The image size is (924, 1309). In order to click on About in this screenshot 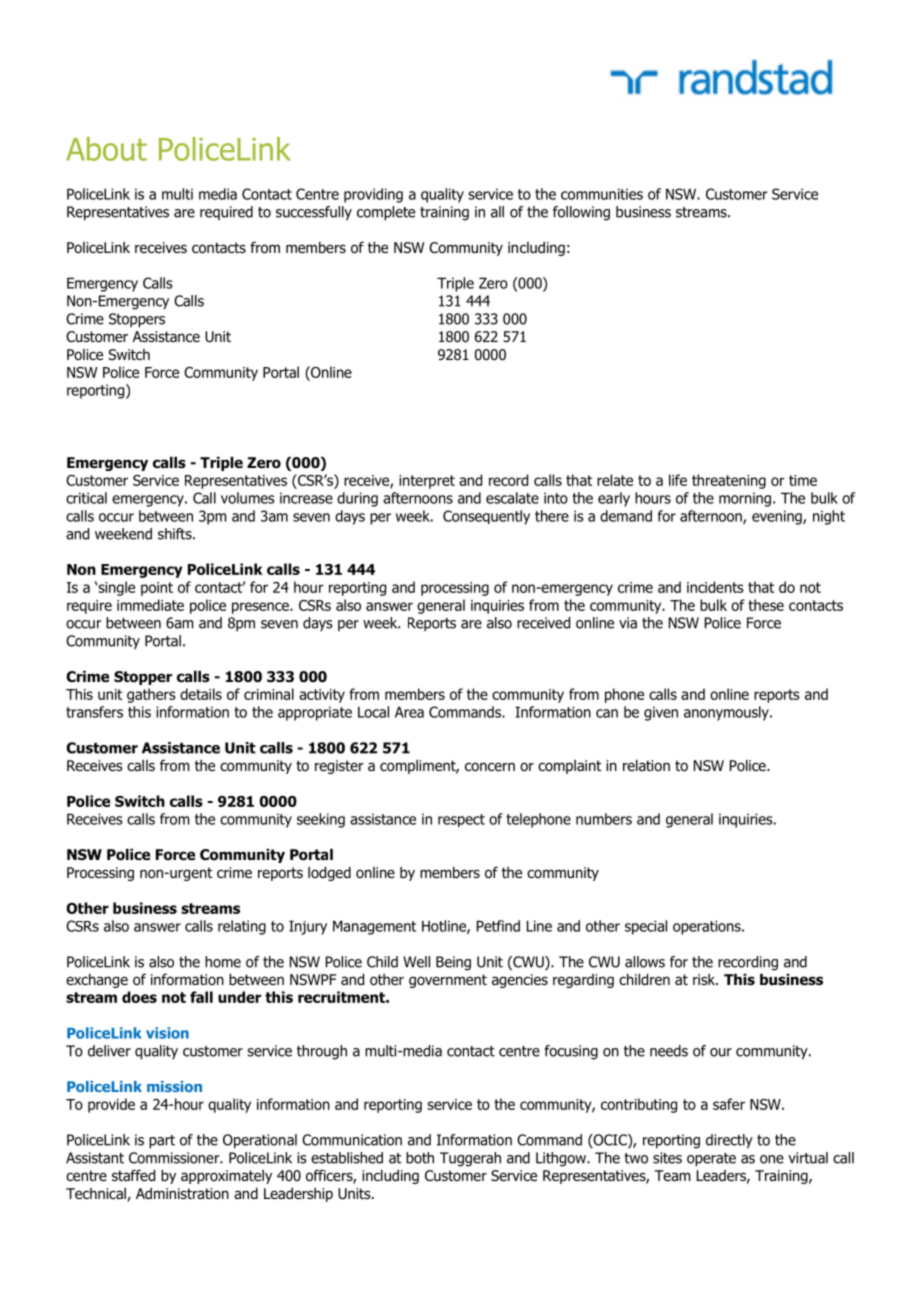, I will do `click(106, 149)`.
